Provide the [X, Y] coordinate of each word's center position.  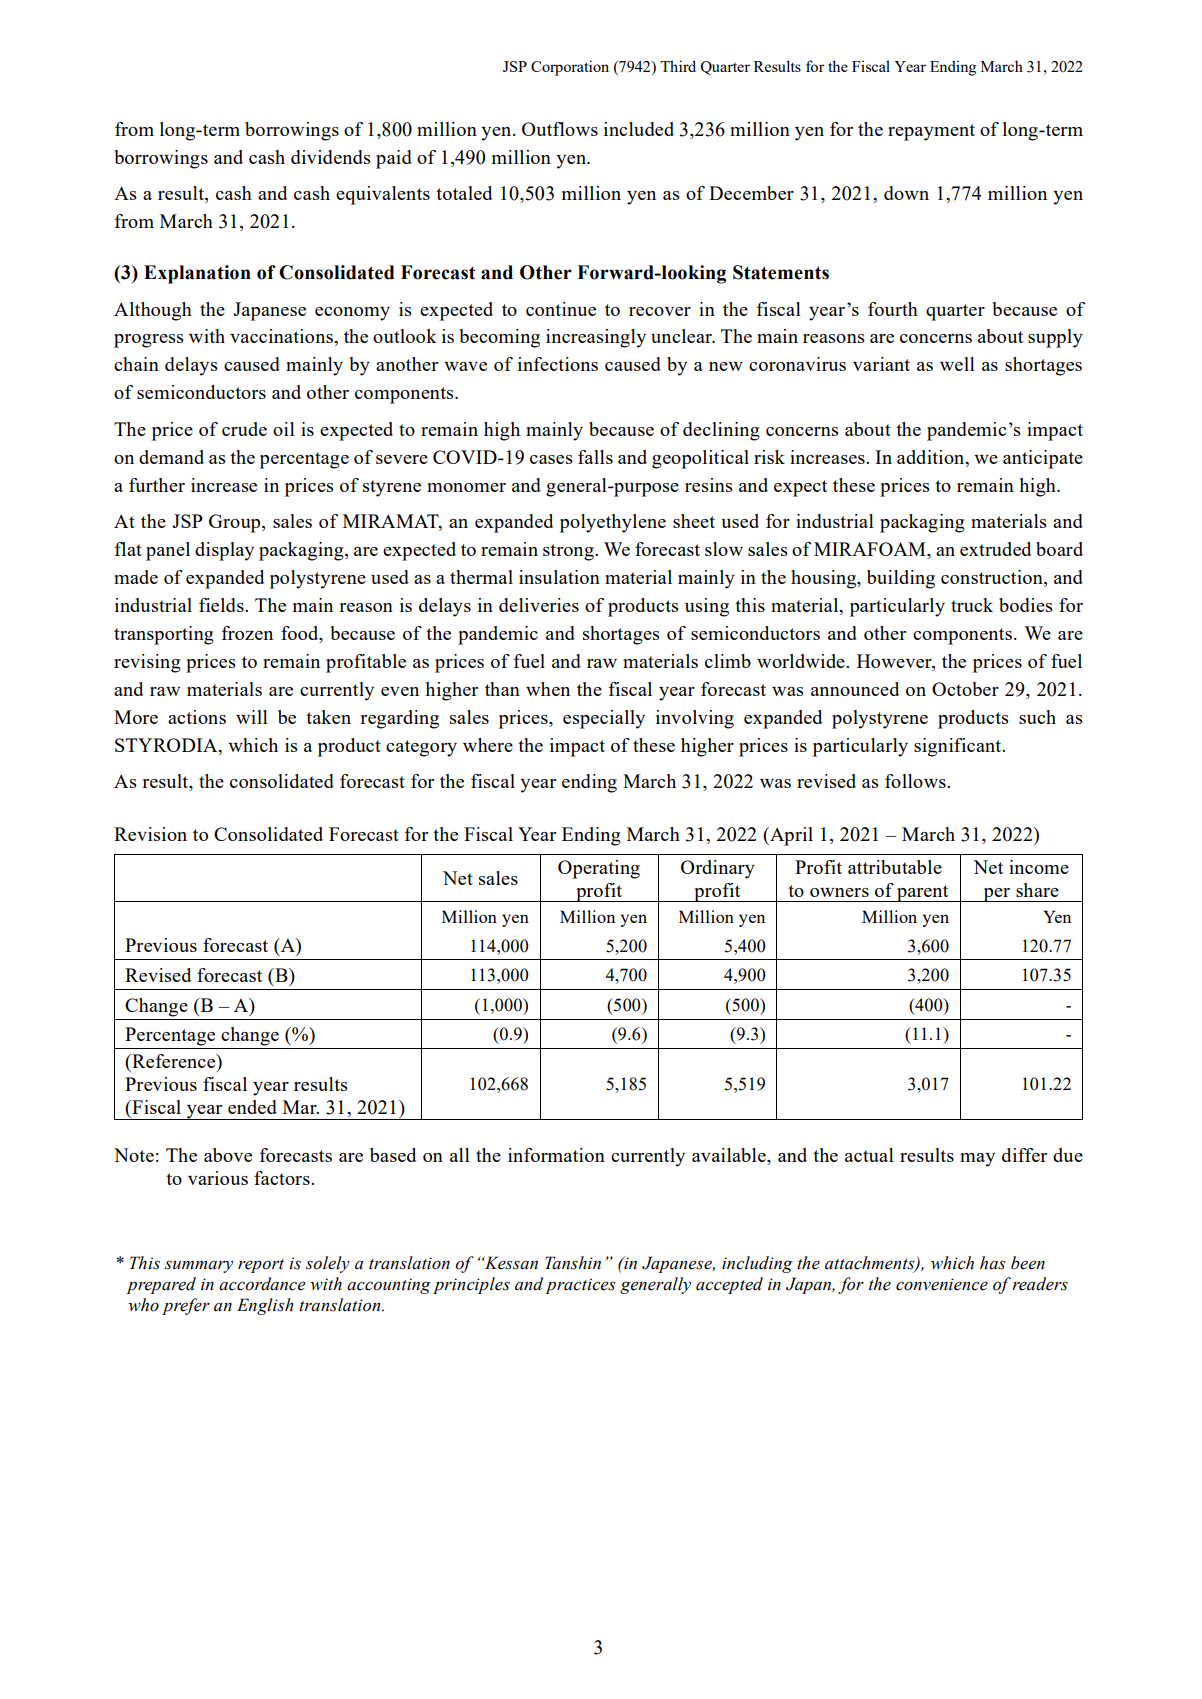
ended [252, 1107]
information [556, 1155]
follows [916, 781]
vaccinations [282, 336]
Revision [150, 834]
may [977, 1160]
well [957, 364]
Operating [599, 869]
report [261, 1266]
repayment [931, 132]
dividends [331, 157]
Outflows [560, 129]
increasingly [596, 338]
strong [569, 552]
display [224, 551]
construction [993, 577]
